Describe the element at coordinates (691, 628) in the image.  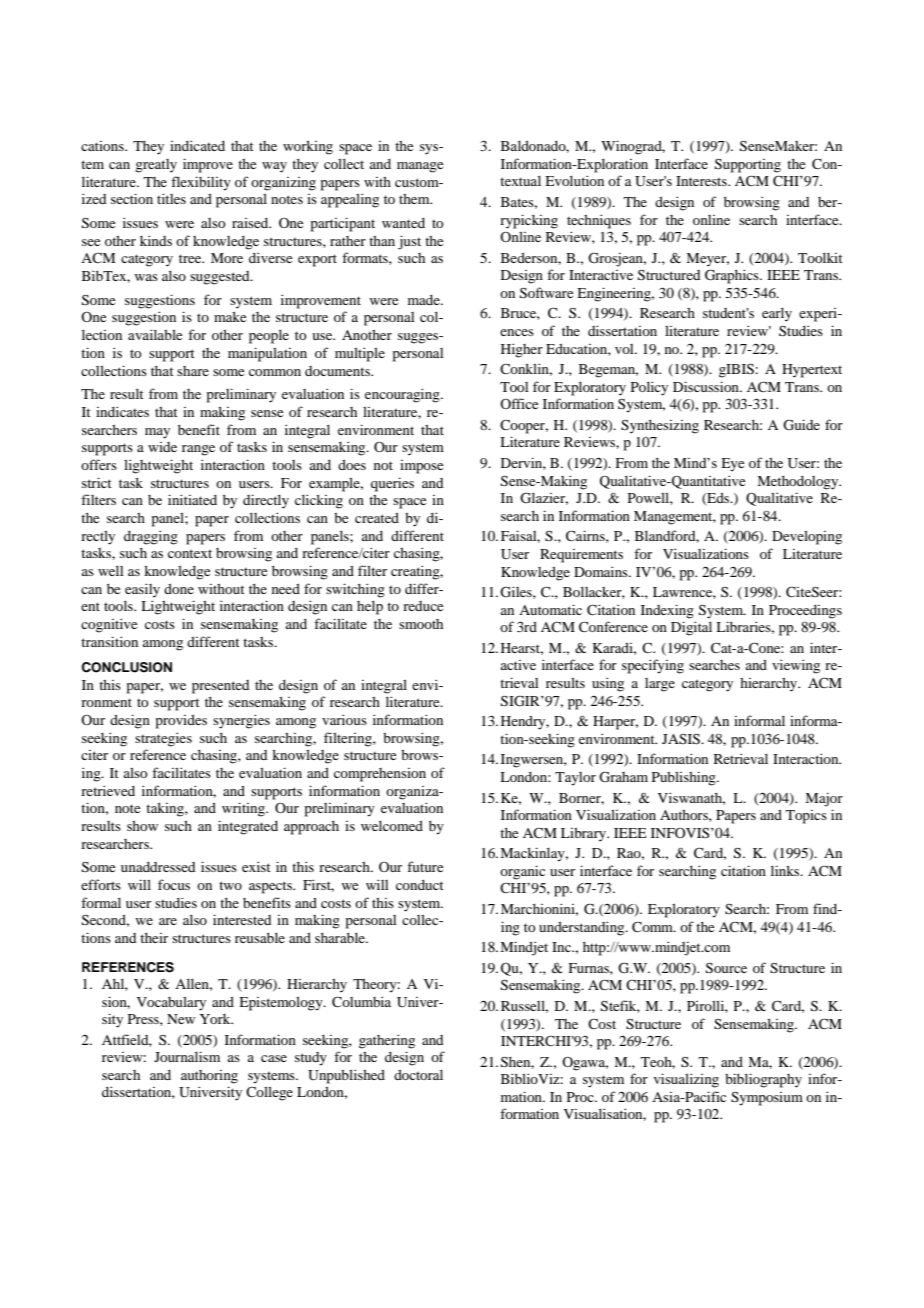
I see `Digital` at that location.
